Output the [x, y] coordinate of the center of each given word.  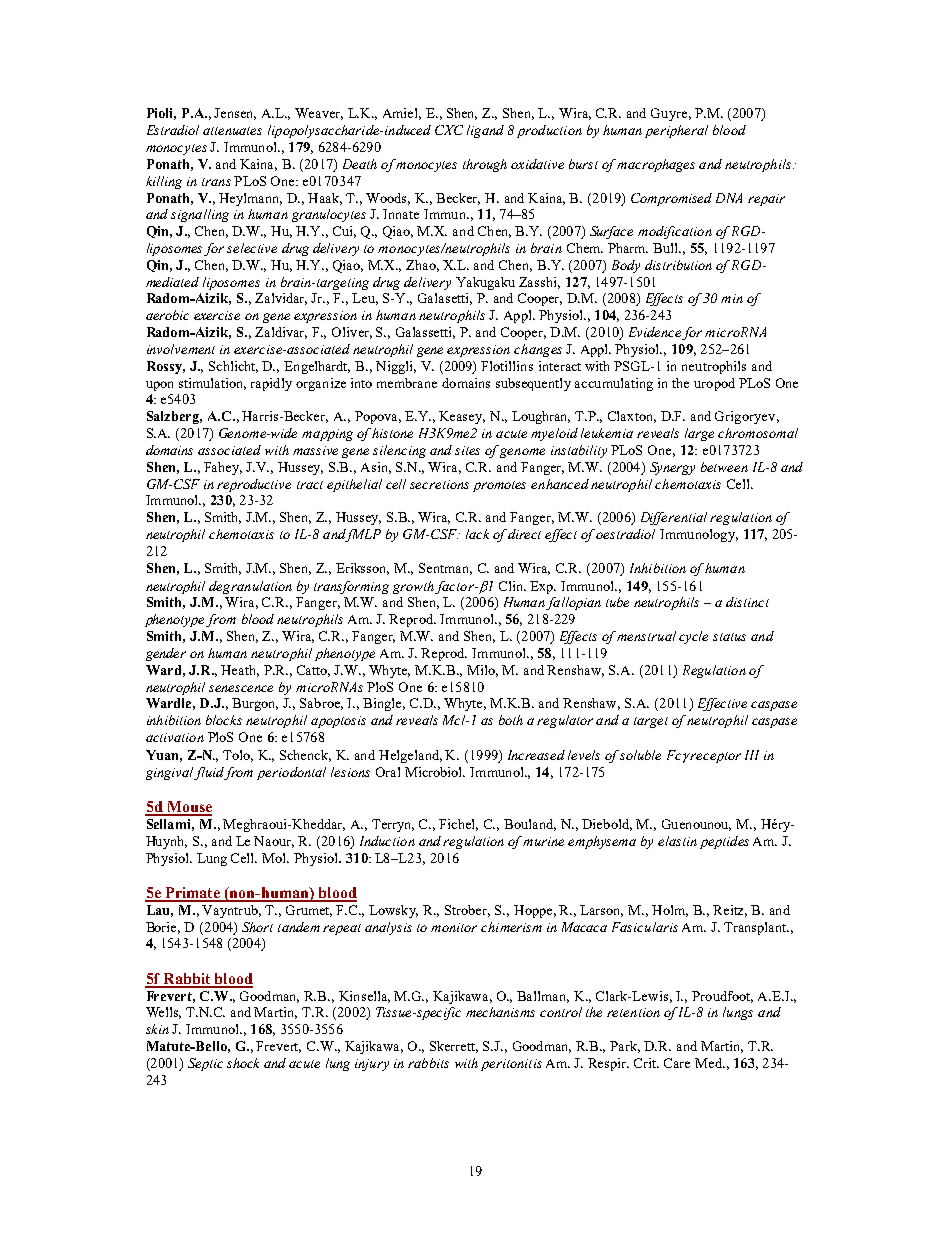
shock [243, 1063]
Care [677, 1063]
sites [467, 450]
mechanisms [500, 1012]
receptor [715, 757]
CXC [449, 130]
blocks [224, 720]
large [699, 434]
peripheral [676, 131]
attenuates [232, 131]
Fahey [223, 468]
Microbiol [435, 772]
